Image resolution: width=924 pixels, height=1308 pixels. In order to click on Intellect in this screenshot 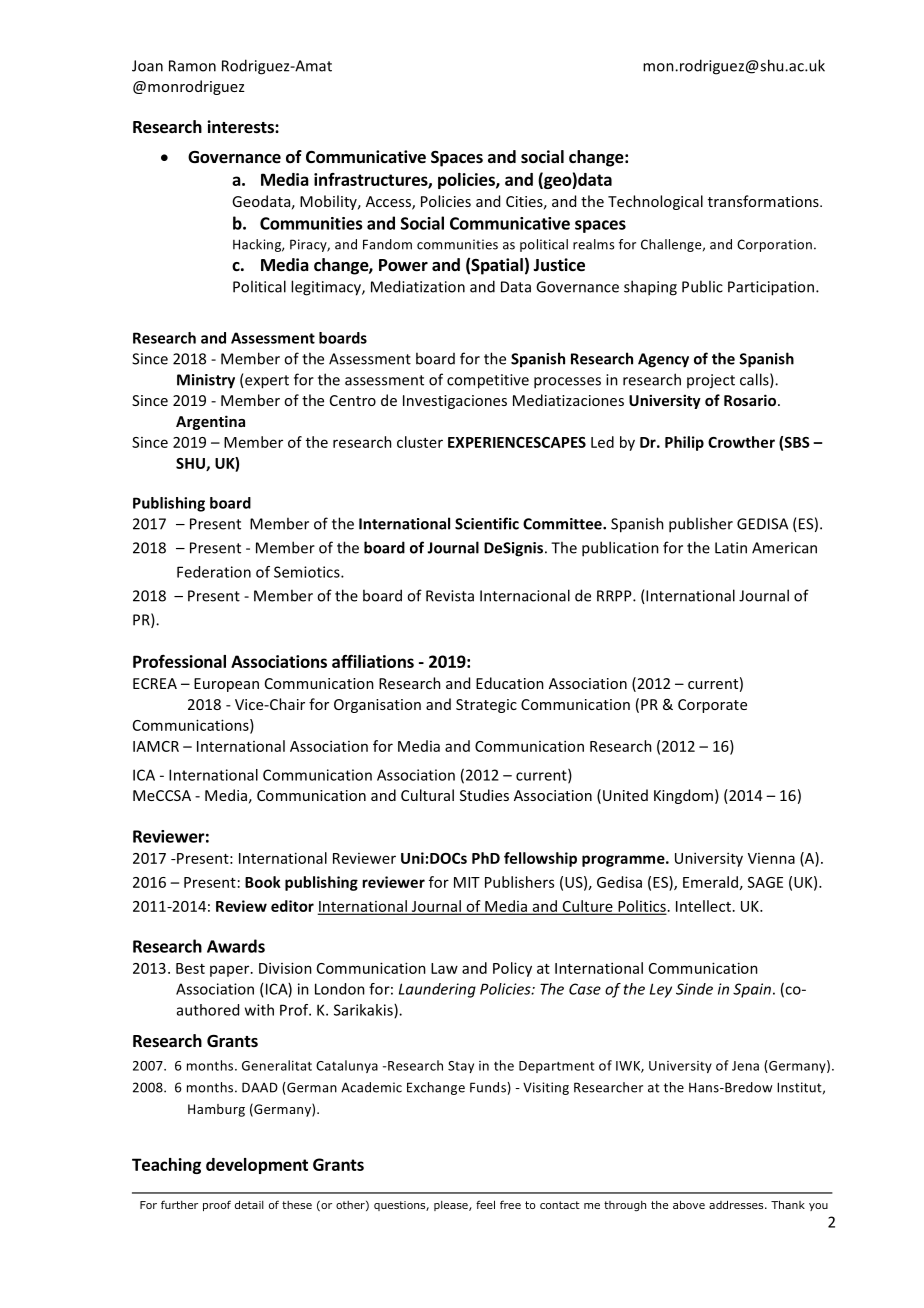, I will do `click(703, 906)`.
